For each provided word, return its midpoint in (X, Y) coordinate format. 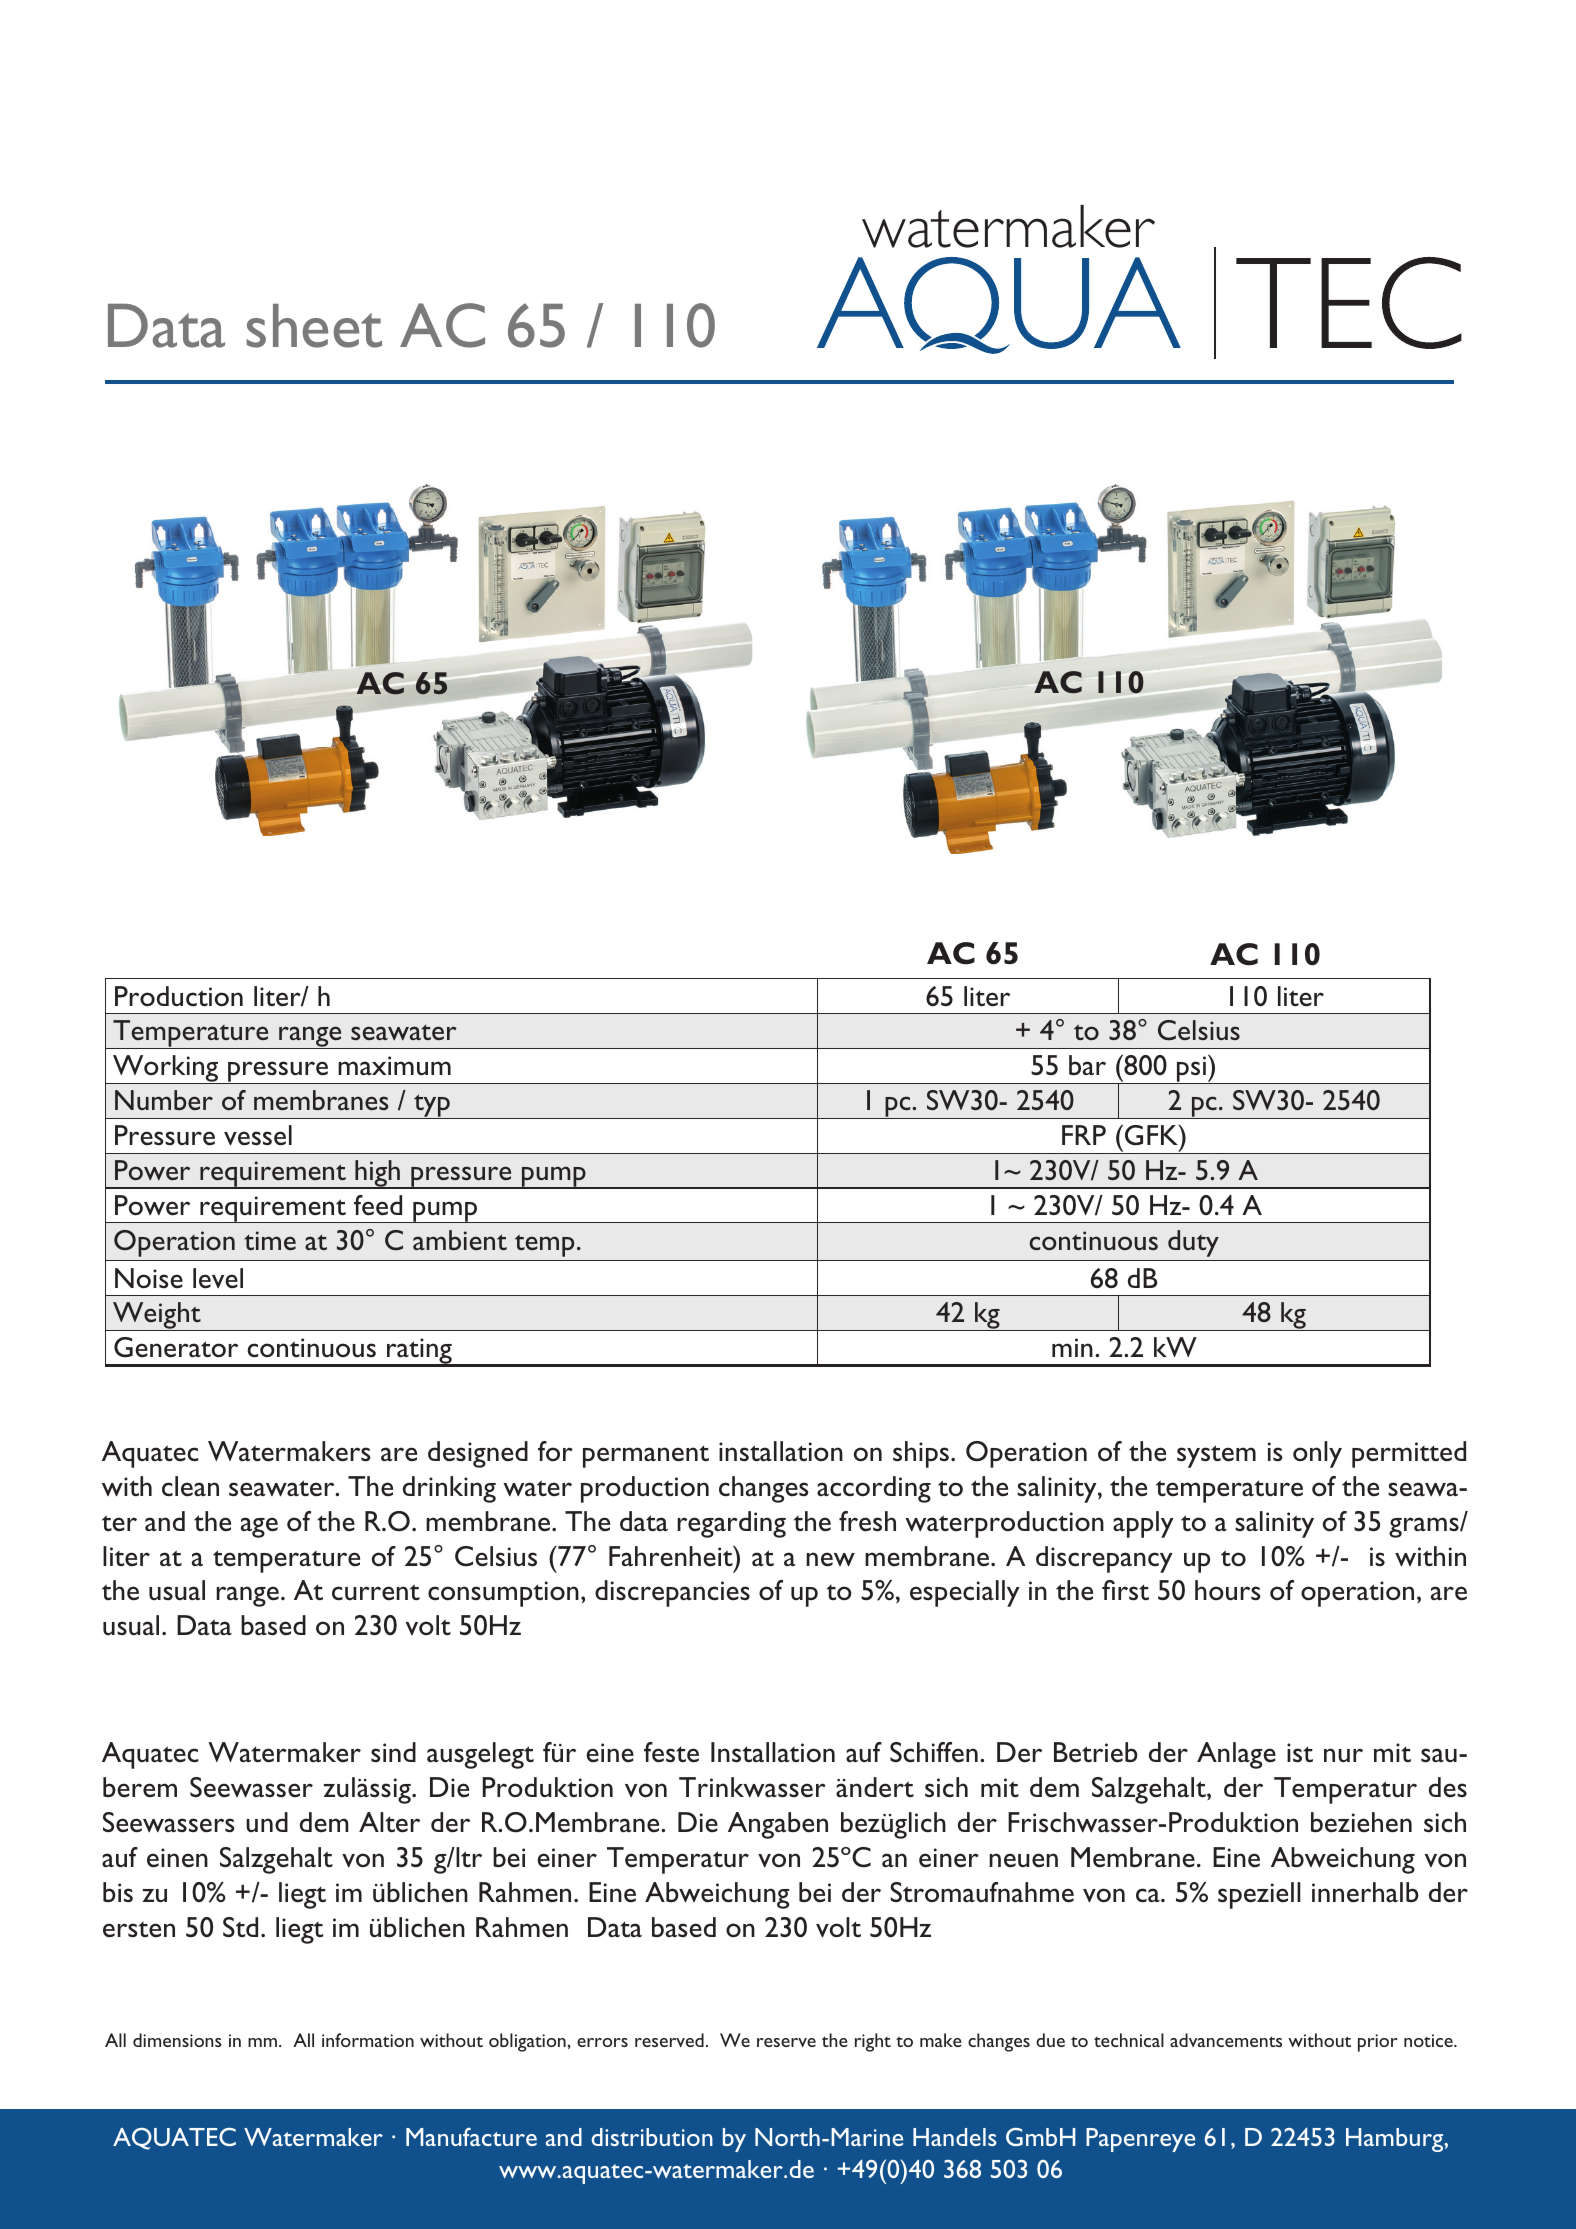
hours (1228, 1590)
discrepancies (672, 1593)
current (376, 1592)
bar (1087, 1065)
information (368, 2040)
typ (432, 1106)
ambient (460, 1240)
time (270, 1240)
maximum (394, 1066)
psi (1191, 1070)
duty (1193, 1243)
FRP (1084, 1135)
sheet (314, 326)
